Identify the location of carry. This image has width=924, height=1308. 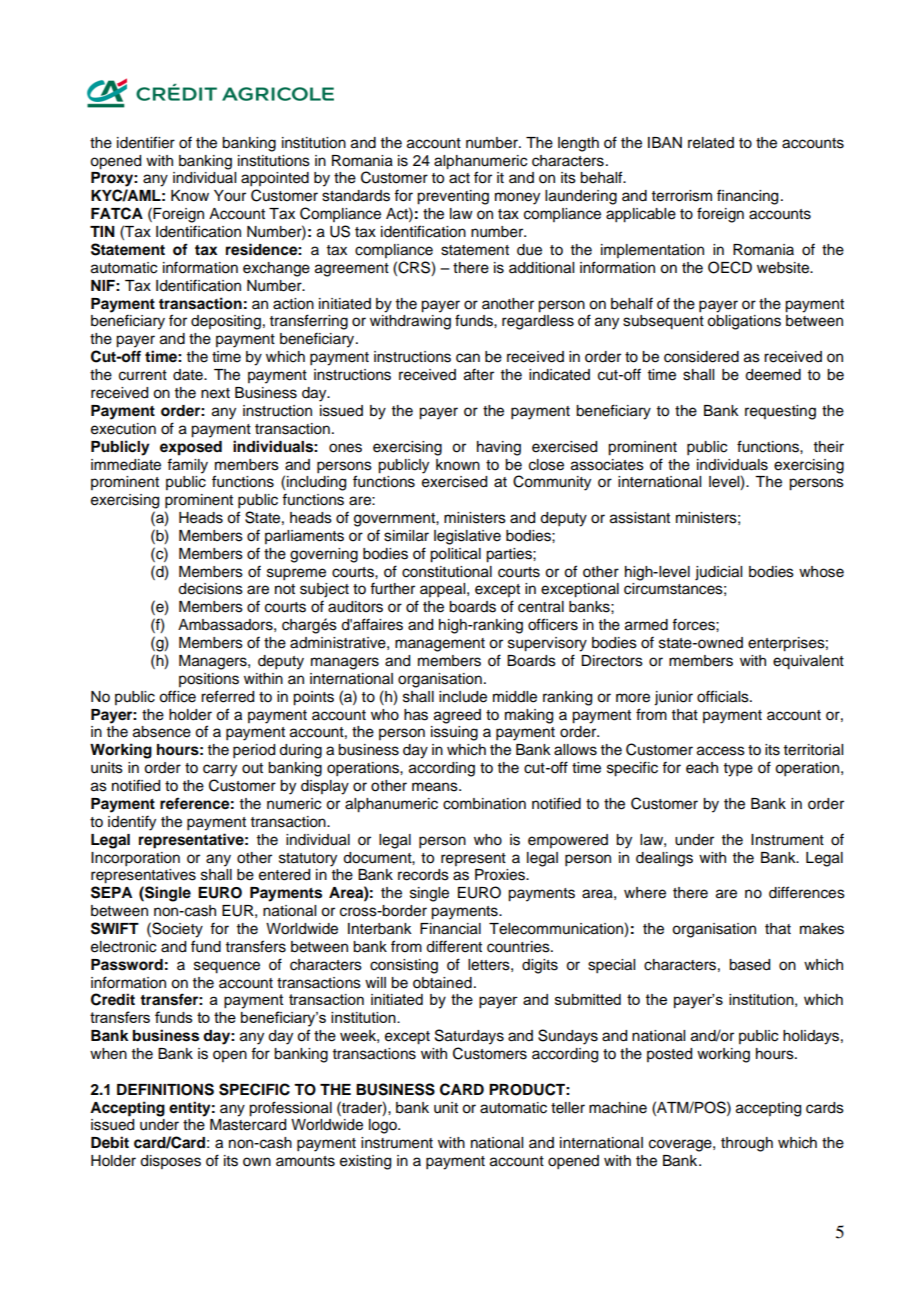
(220, 770).
